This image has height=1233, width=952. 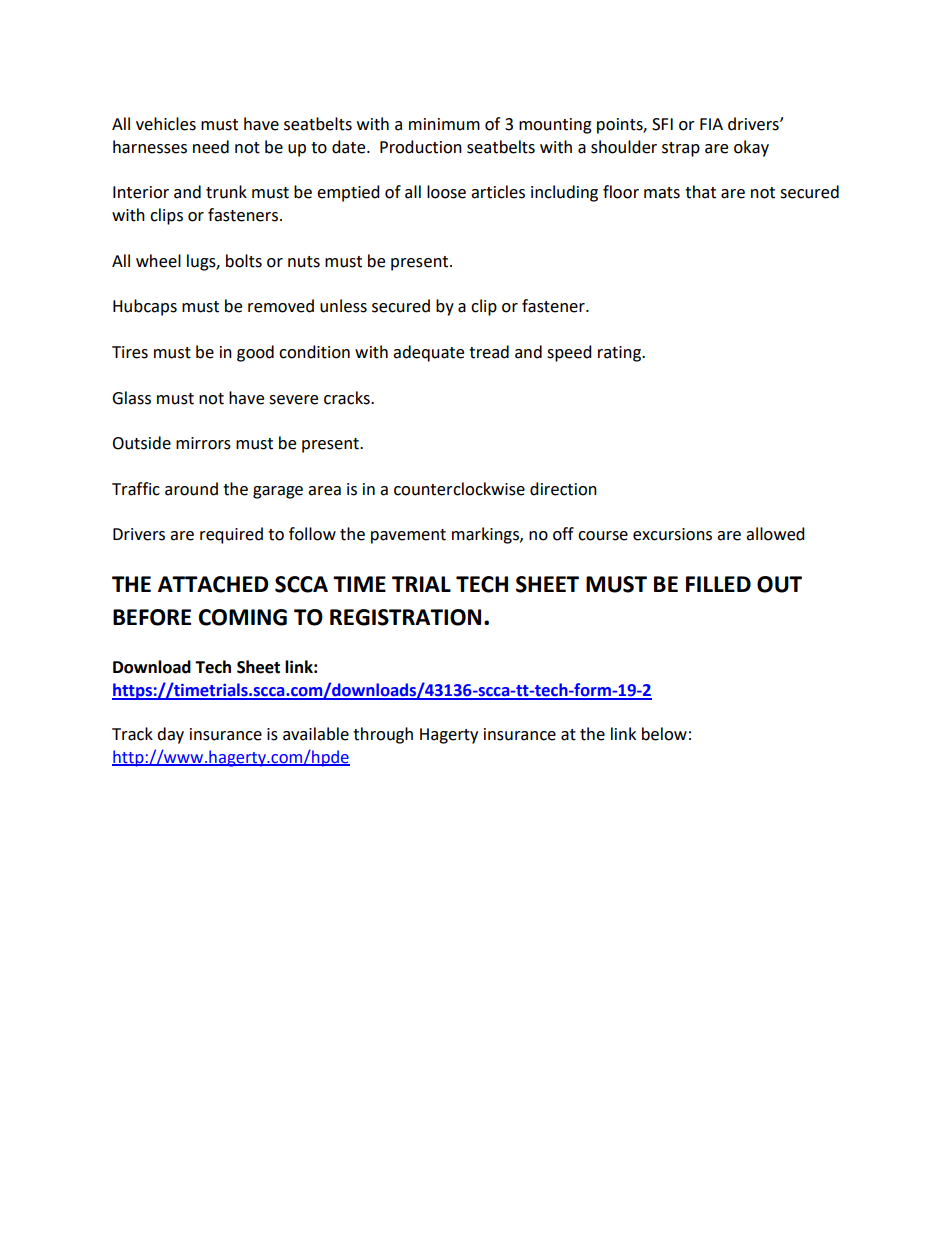 What do you see at coordinates (348, 398) in the image?
I see `cracks` at bounding box center [348, 398].
